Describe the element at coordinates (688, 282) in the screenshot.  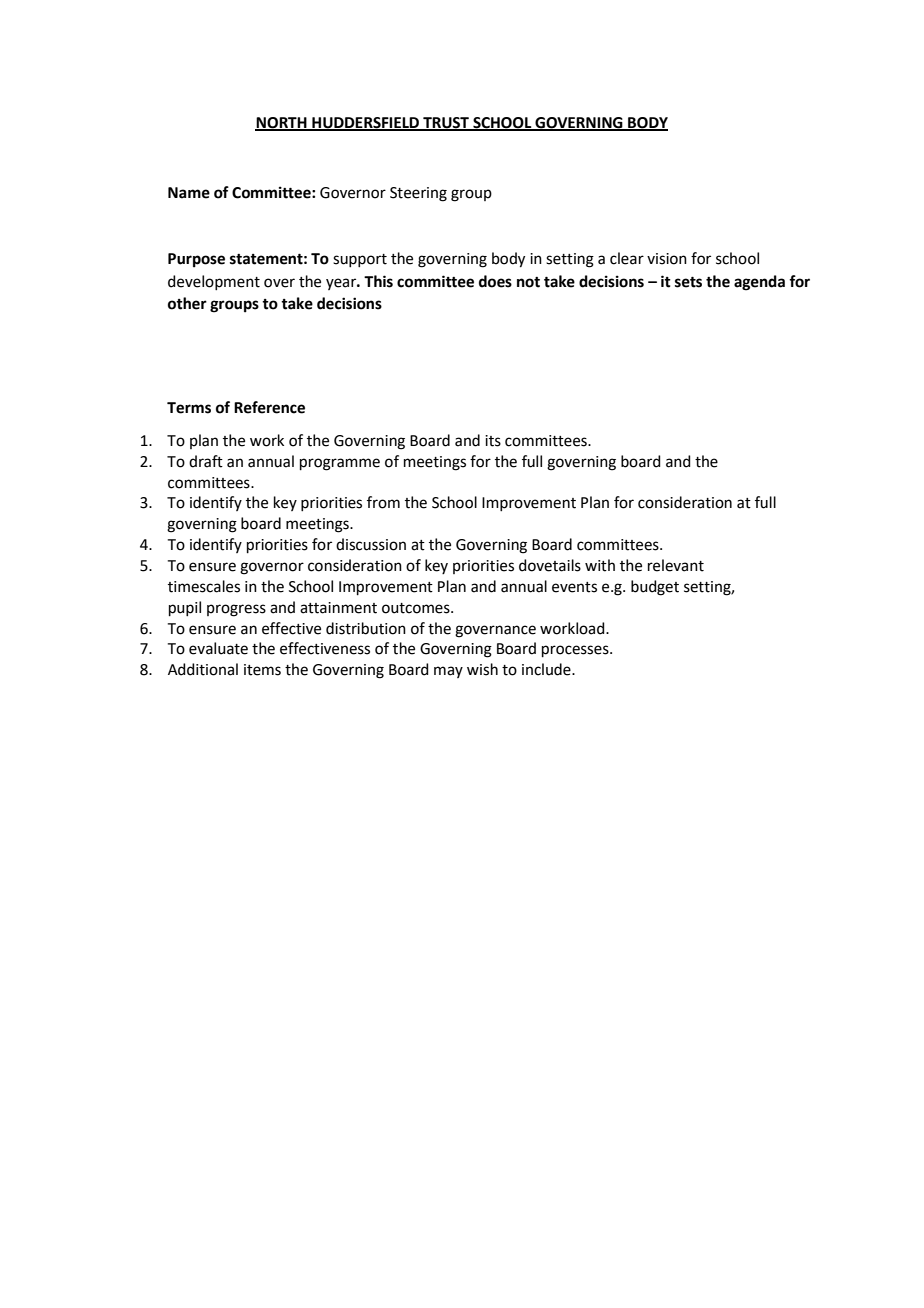
I see `sets` at that location.
